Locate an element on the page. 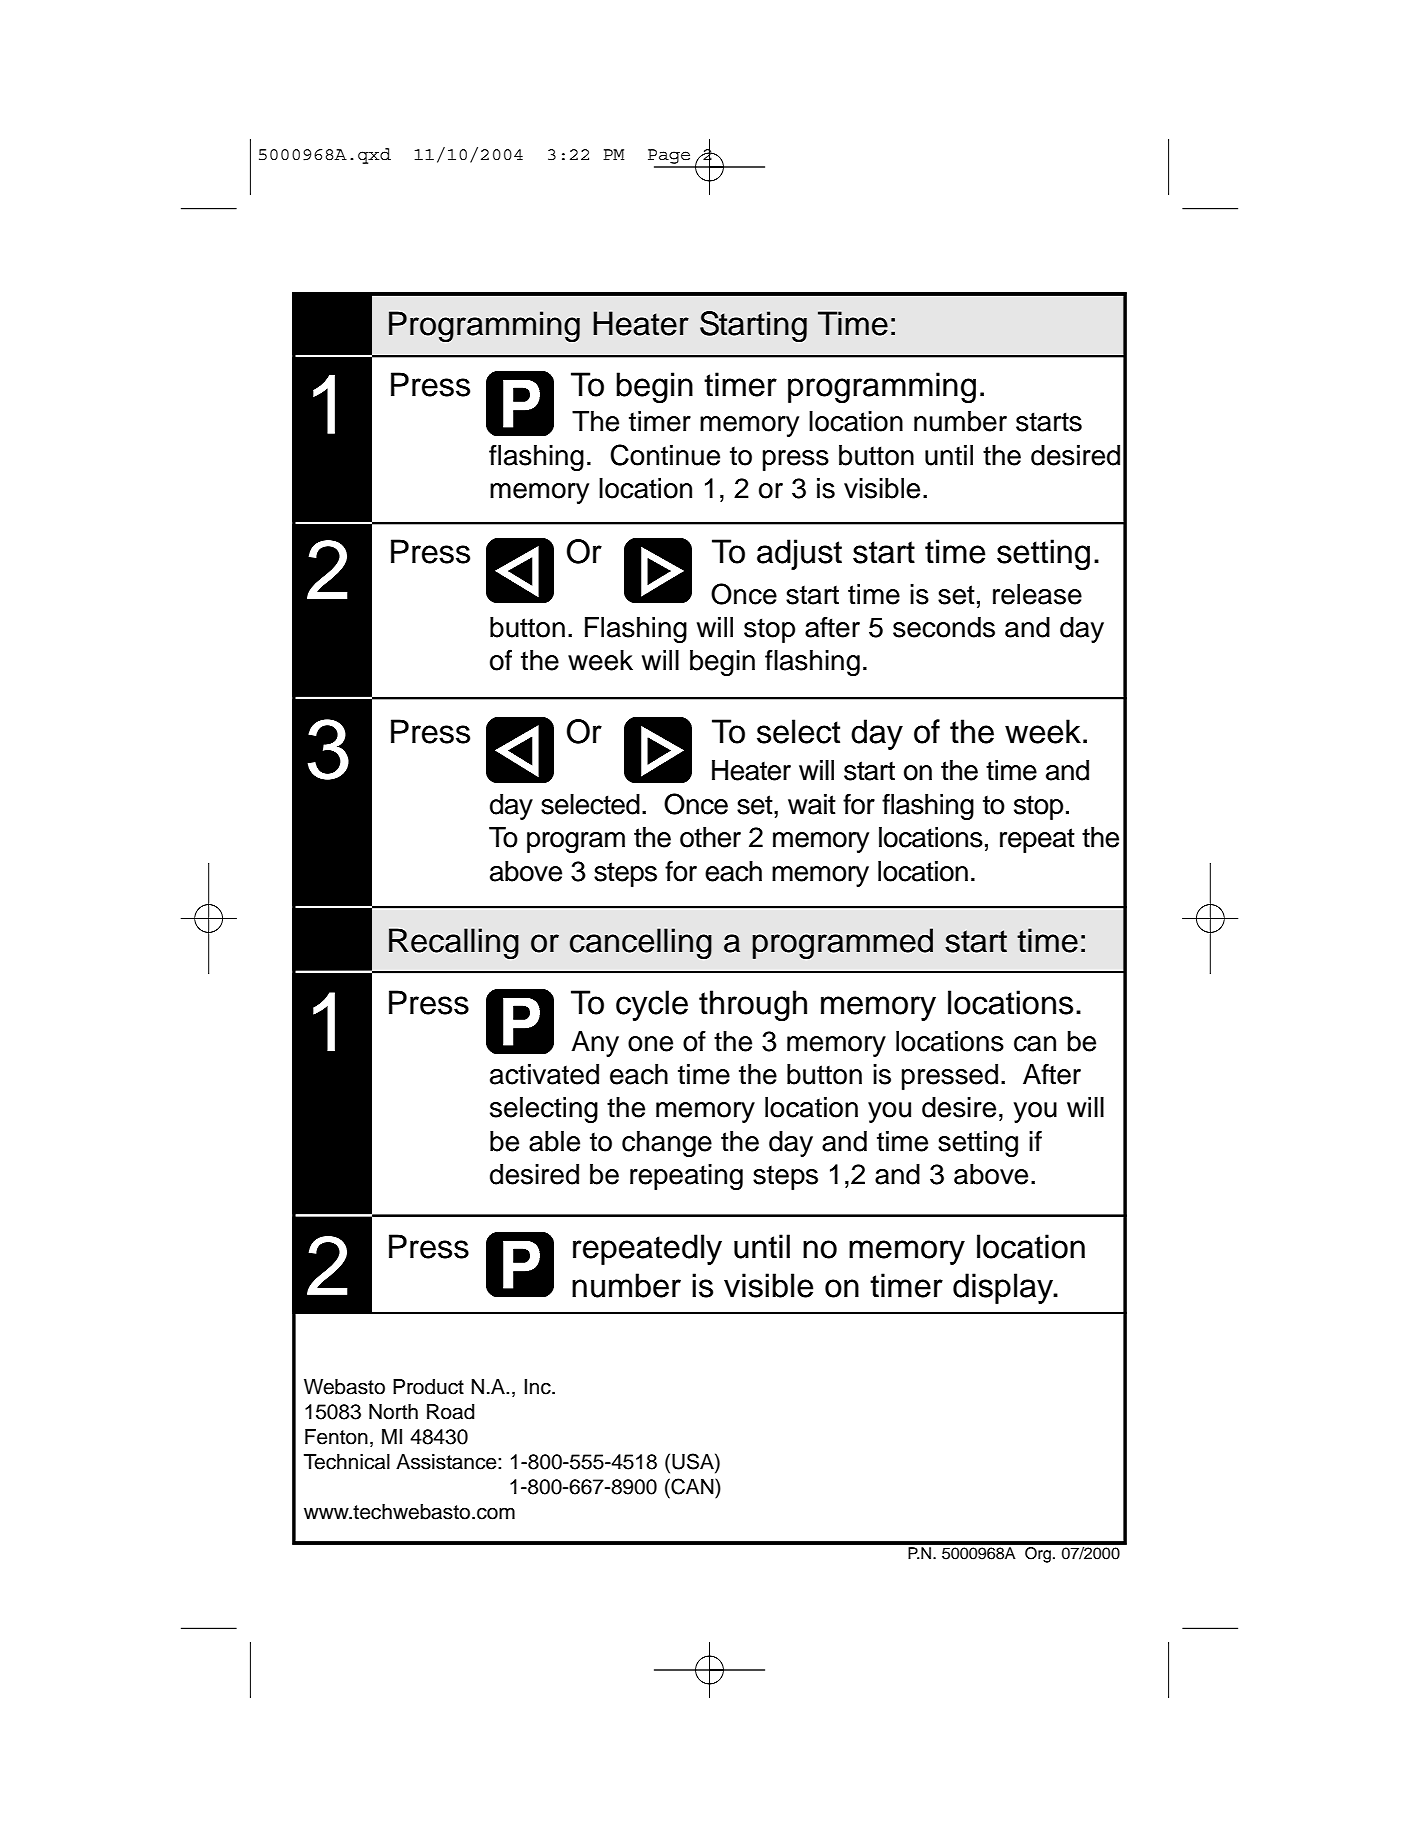 This image has height=1837, width=1419. activated is located at coordinates (544, 1074).
